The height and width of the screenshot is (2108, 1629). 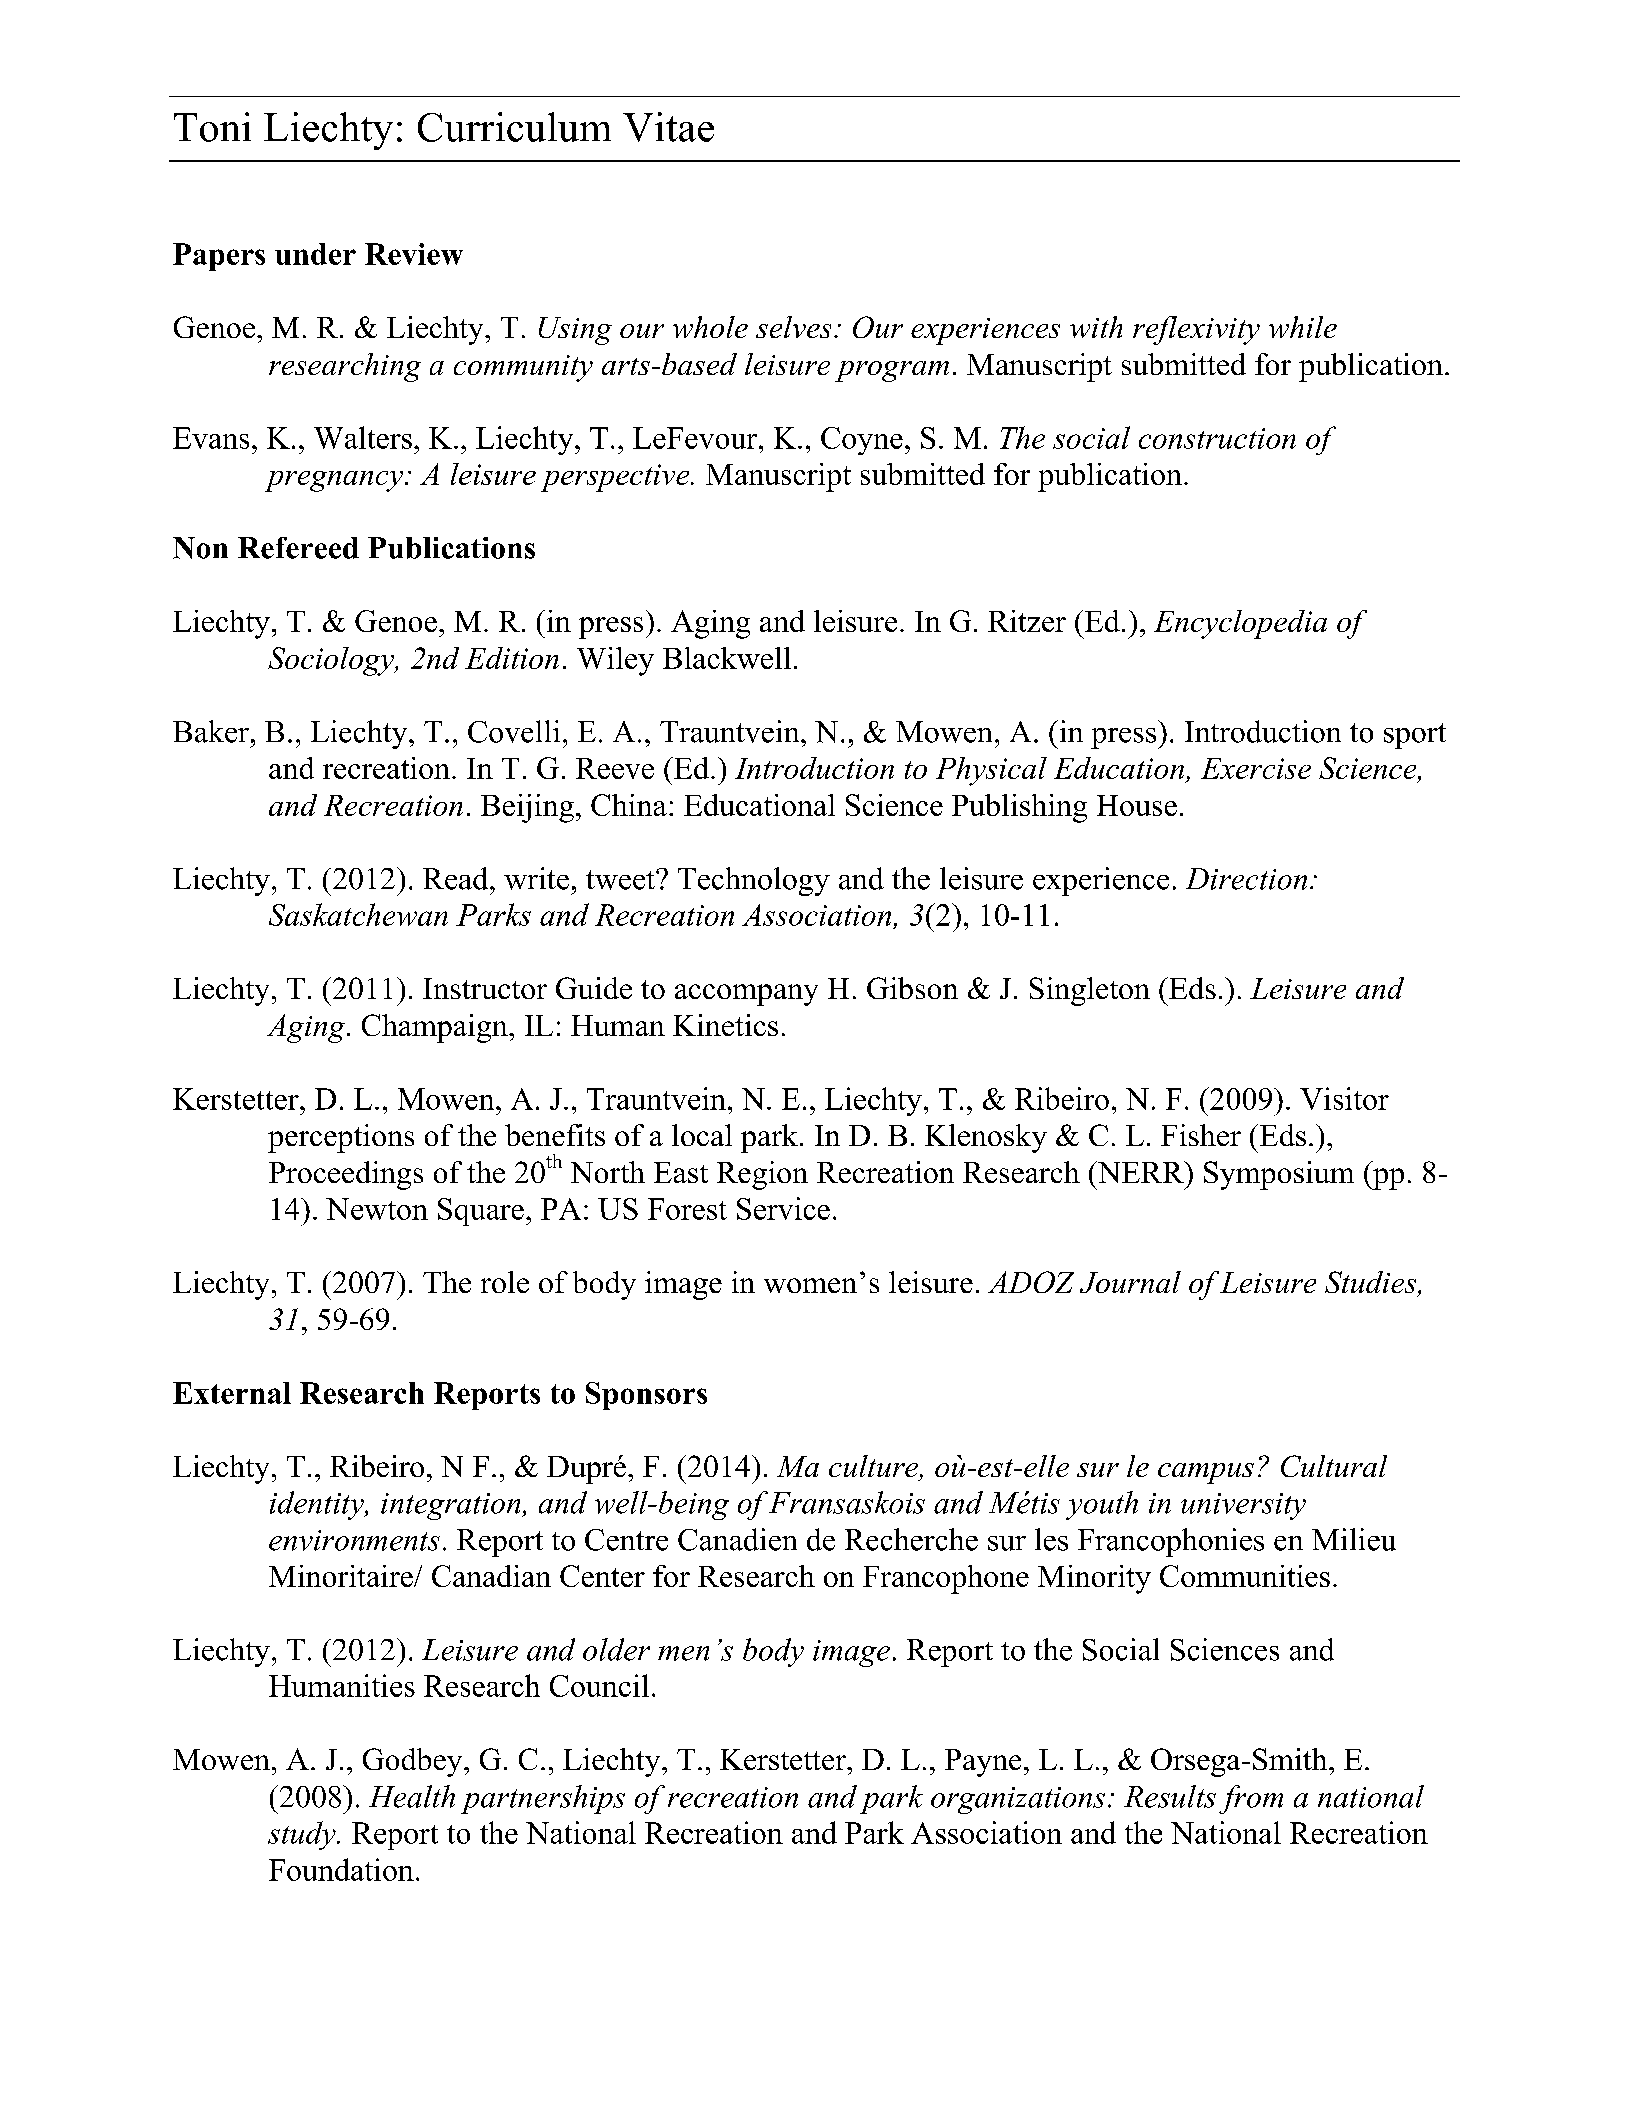 What do you see at coordinates (303, 1835) in the screenshot?
I see `study` at bounding box center [303, 1835].
